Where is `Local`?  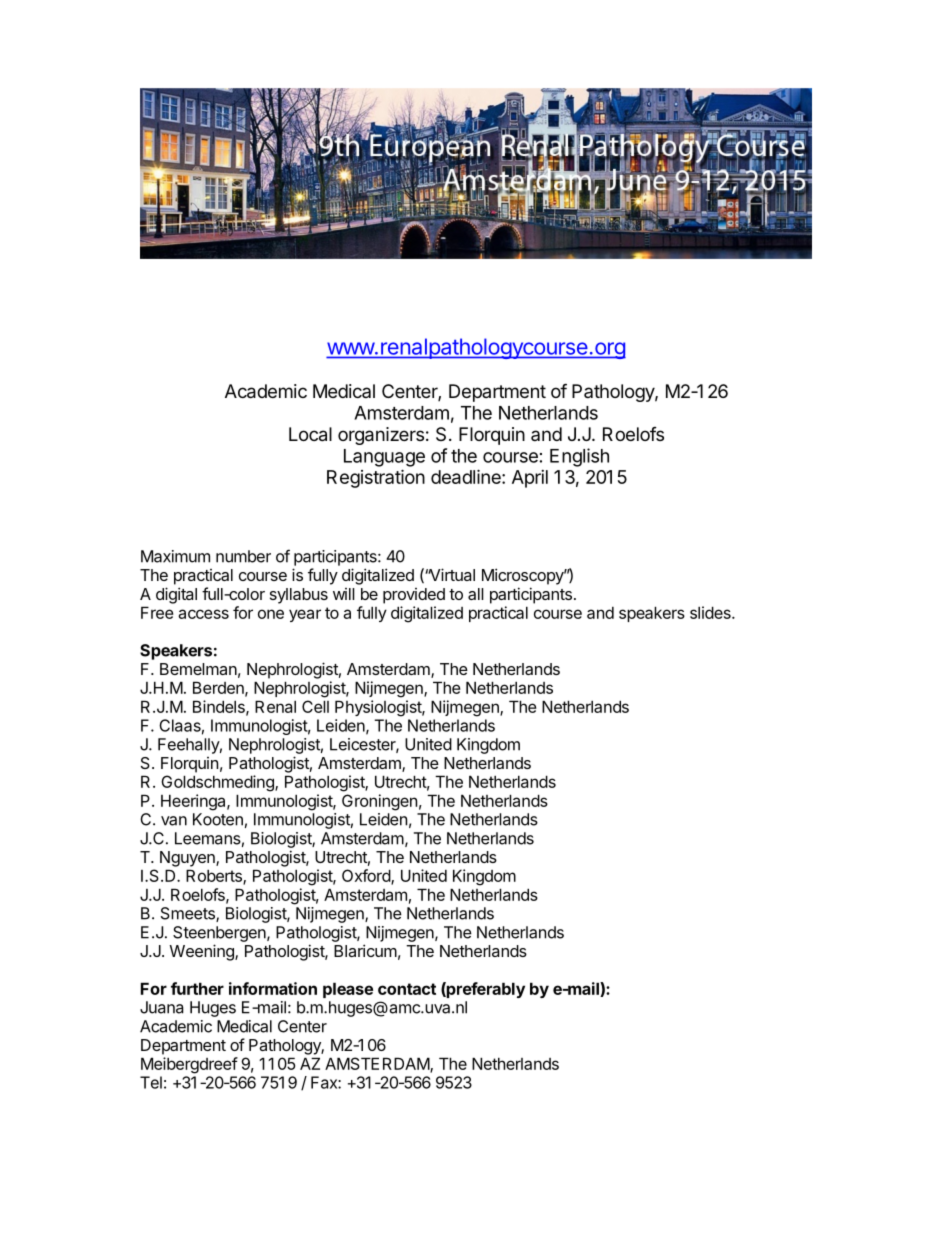 Local is located at coordinates (310, 434).
